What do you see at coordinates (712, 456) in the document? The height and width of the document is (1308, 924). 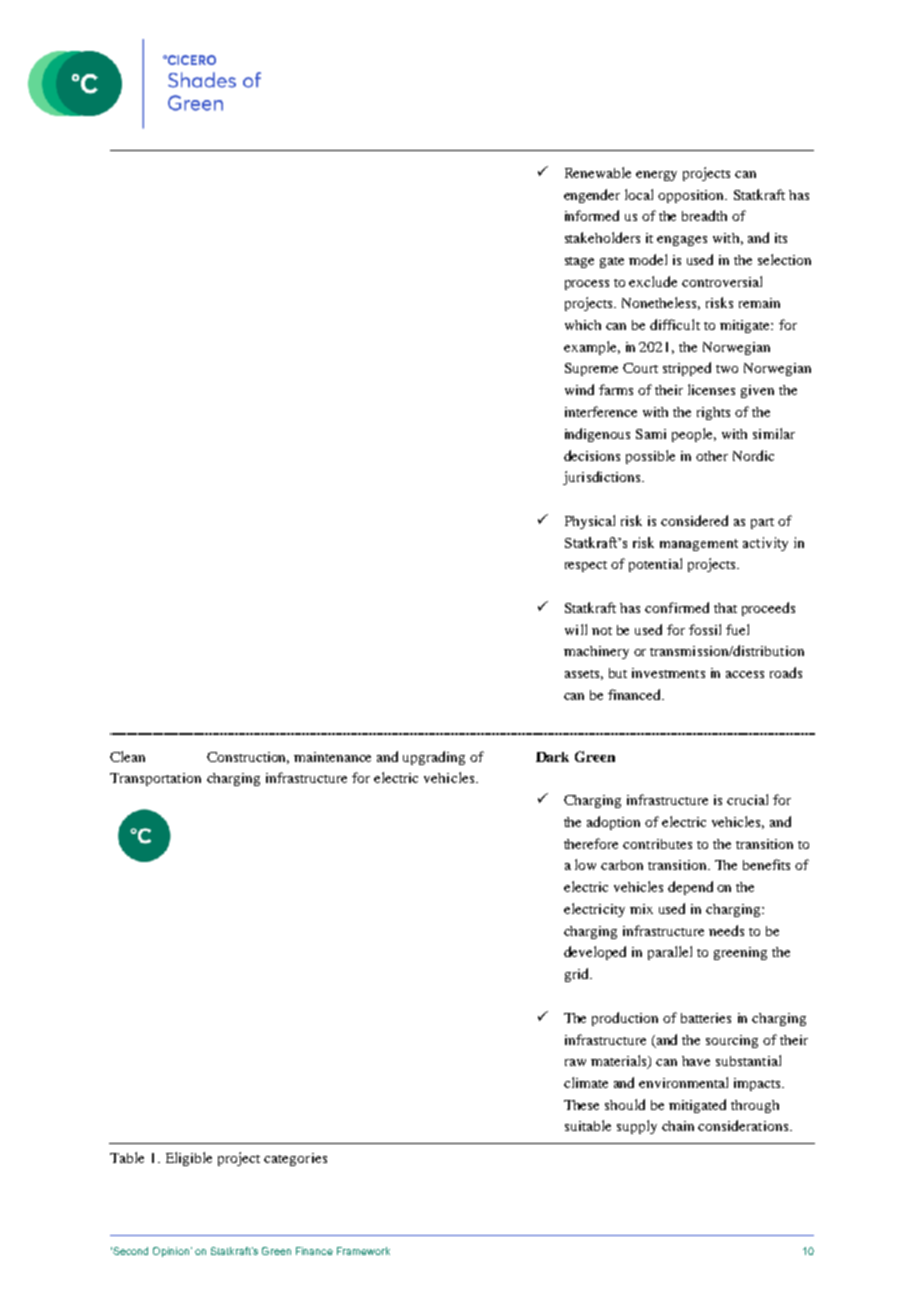 I see `other` at bounding box center [712, 456].
